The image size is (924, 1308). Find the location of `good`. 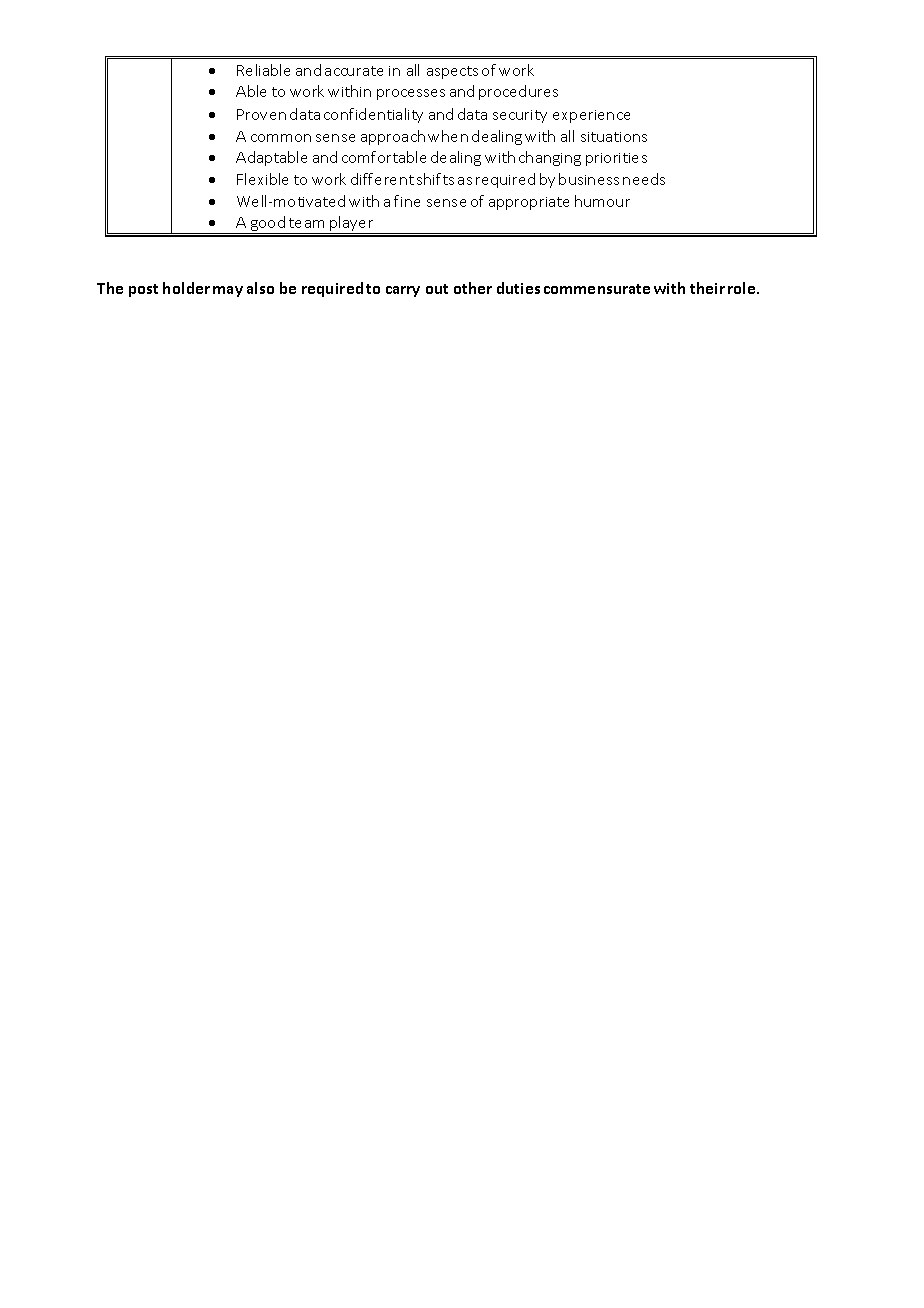

good is located at coordinates (268, 225).
